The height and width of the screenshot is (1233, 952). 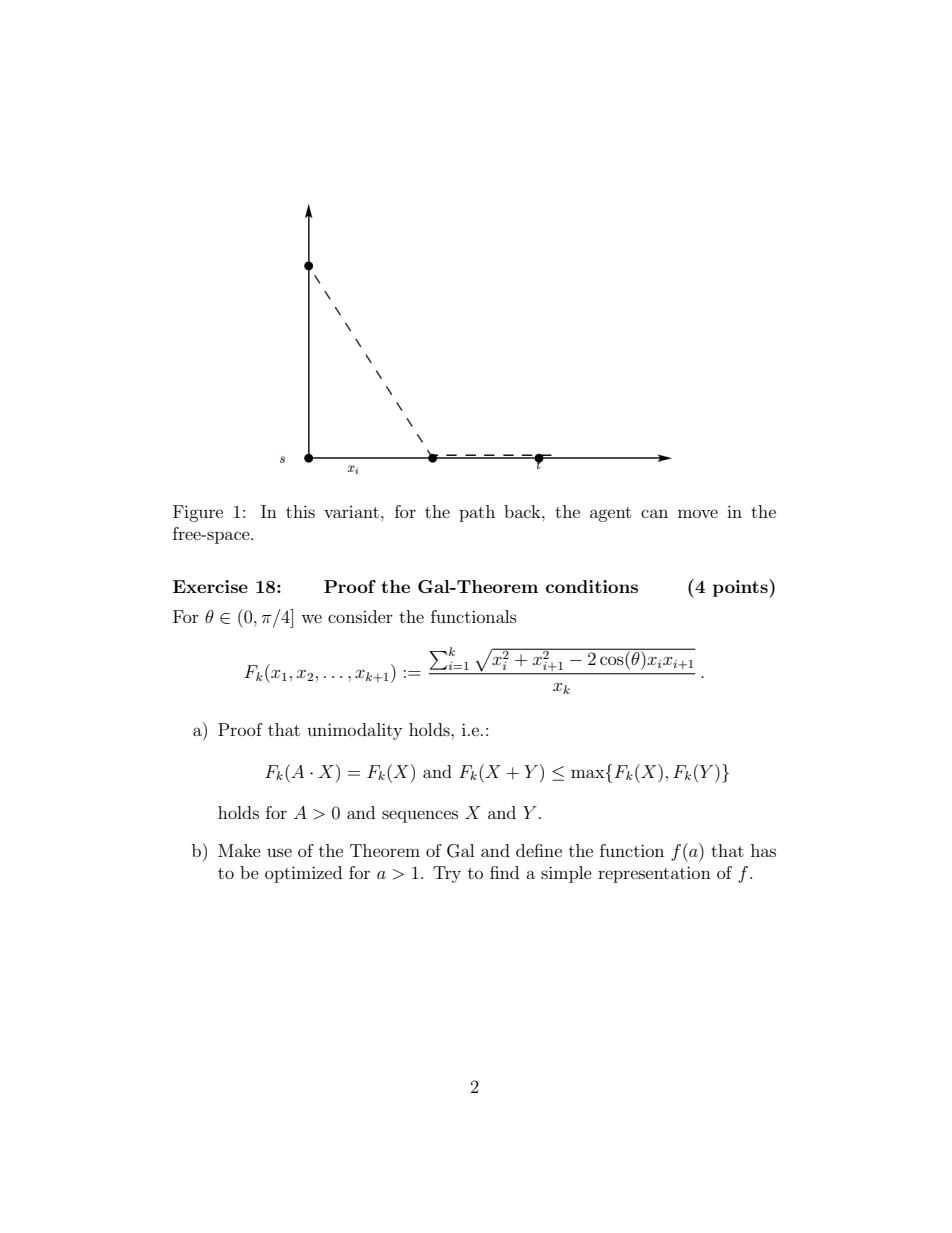 What do you see at coordinates (300, 511) in the screenshot?
I see `this` at bounding box center [300, 511].
